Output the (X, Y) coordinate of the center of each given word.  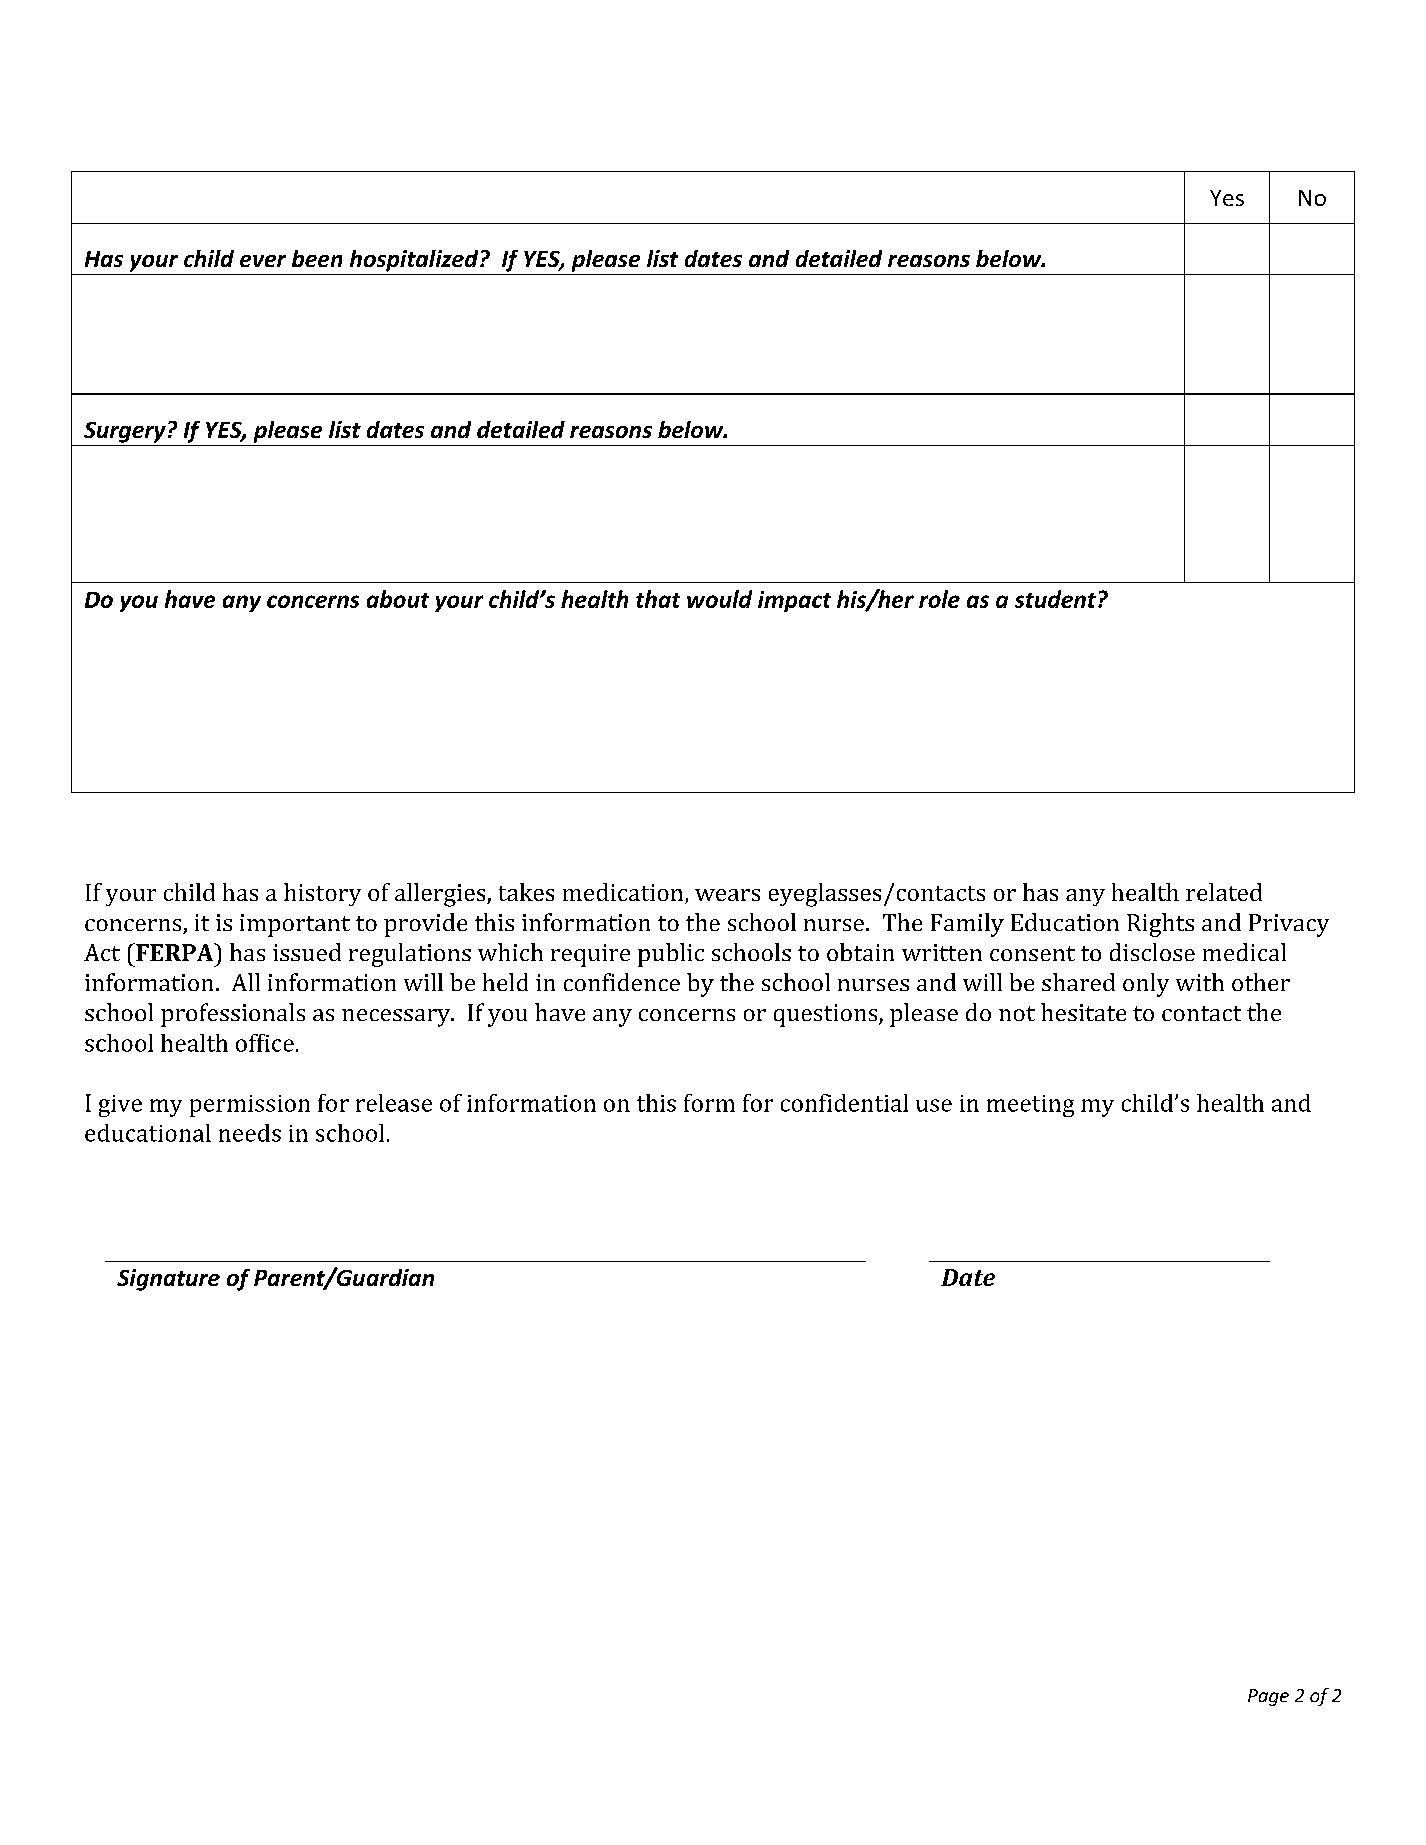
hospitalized (415, 261)
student (1057, 599)
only (1146, 985)
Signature (168, 1280)
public (671, 955)
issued (307, 952)
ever (263, 261)
